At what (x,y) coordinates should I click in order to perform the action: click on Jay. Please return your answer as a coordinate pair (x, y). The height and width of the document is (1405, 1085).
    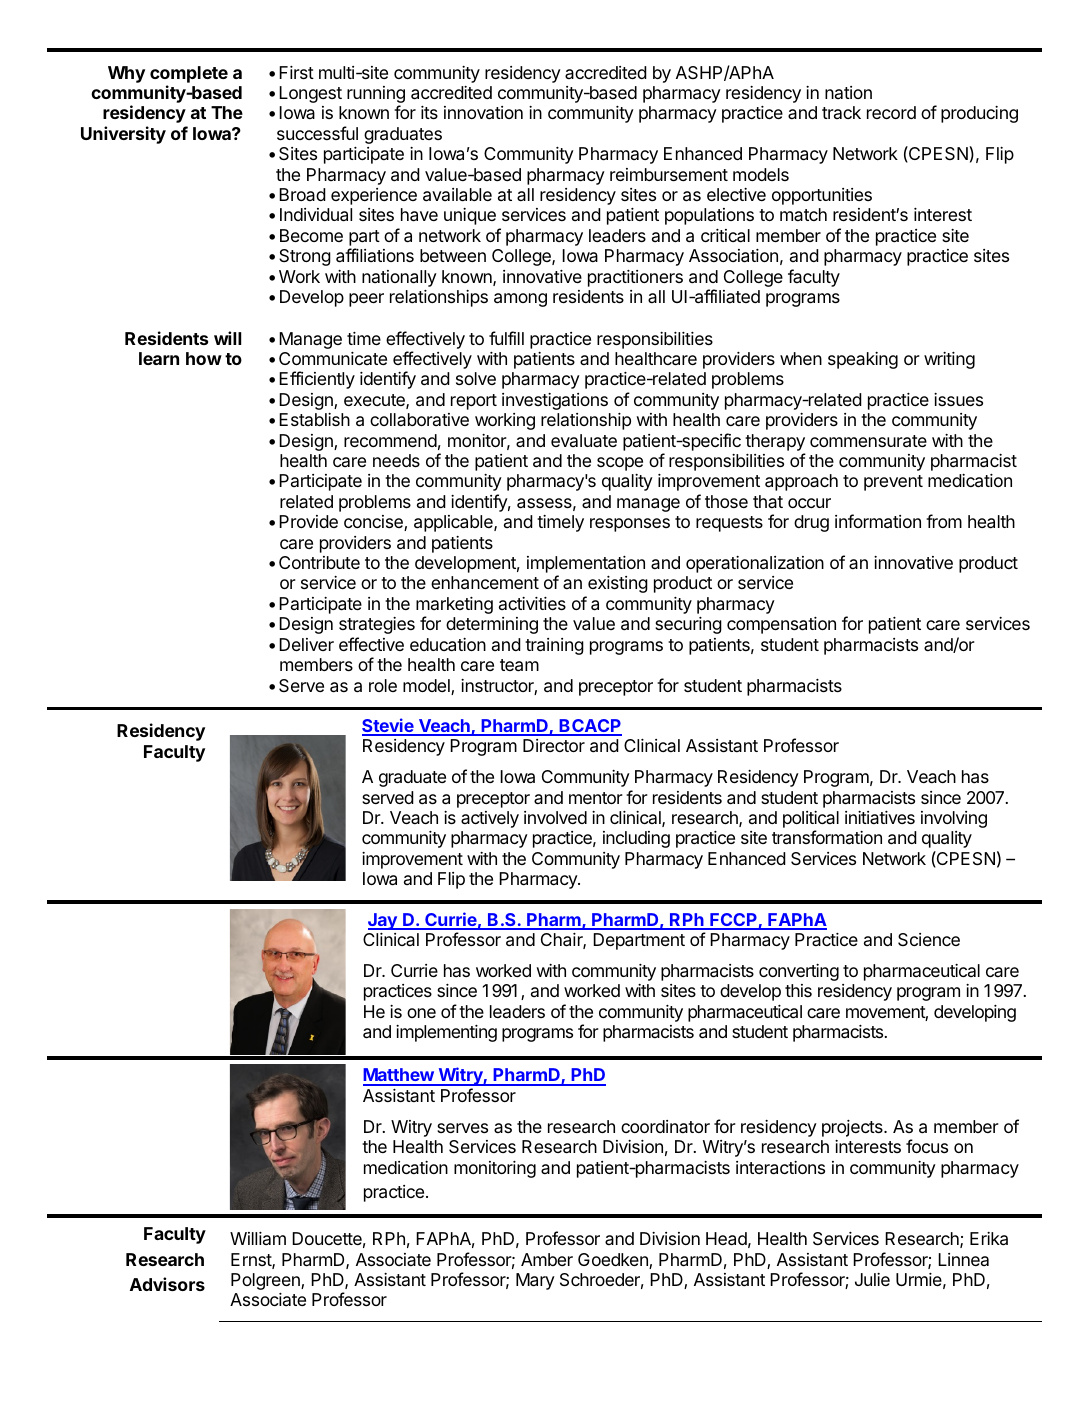
    Looking at the image, I should click on (383, 921).
